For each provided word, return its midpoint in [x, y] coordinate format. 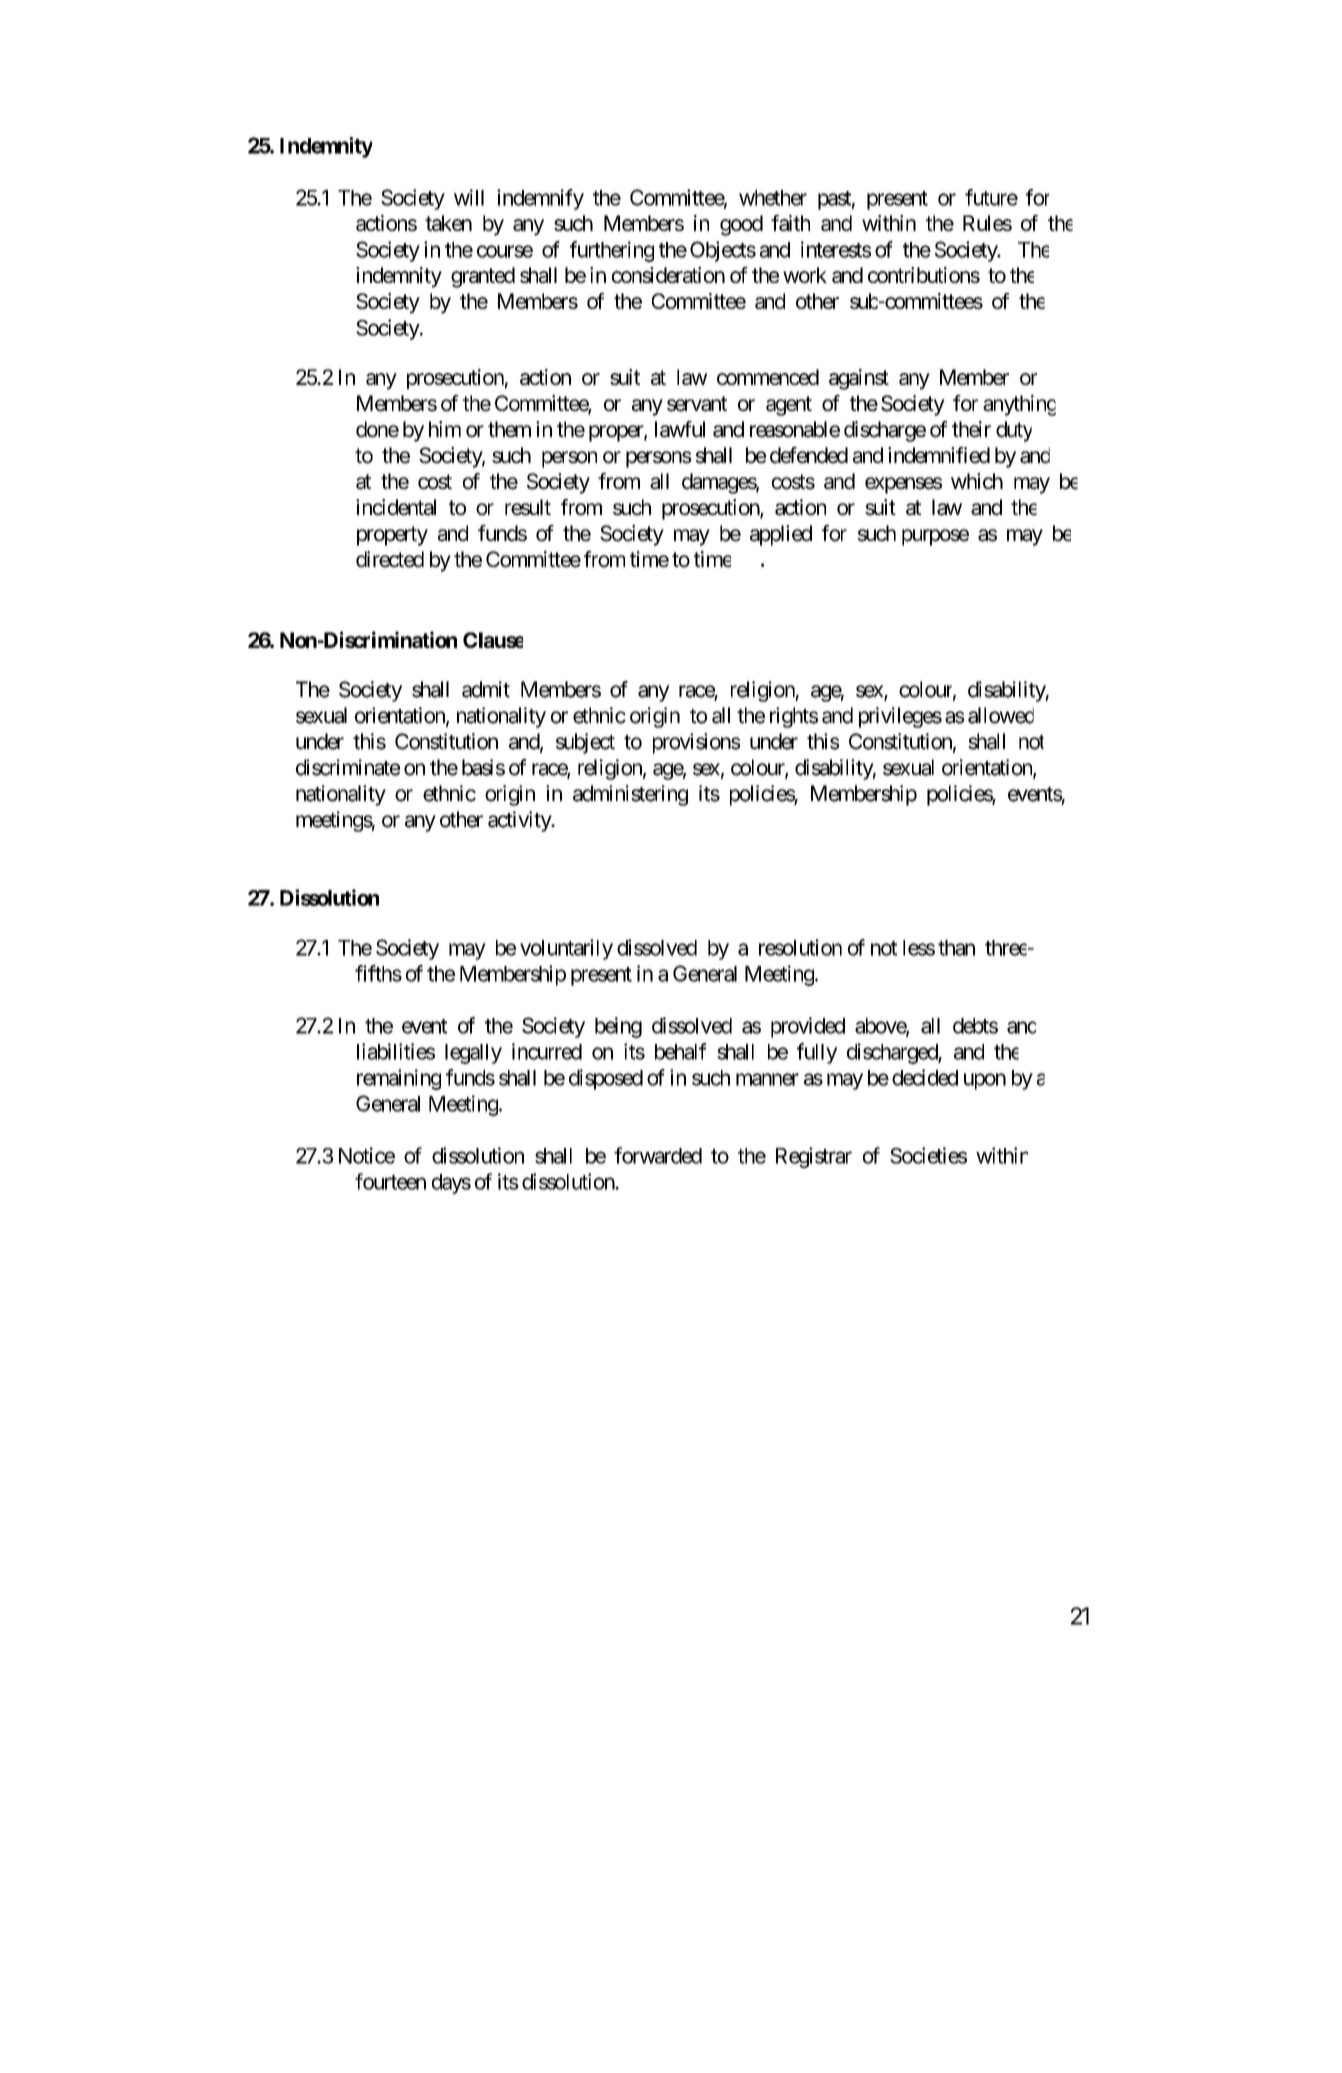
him [445, 429]
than [956, 948]
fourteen [390, 1181]
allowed [1001, 715]
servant [697, 404]
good [741, 225]
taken [448, 223]
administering [630, 795]
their [971, 429]
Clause [493, 640]
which [977, 481]
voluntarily [566, 949]
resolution [800, 947]
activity [520, 821]
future [991, 197]
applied [781, 535]
